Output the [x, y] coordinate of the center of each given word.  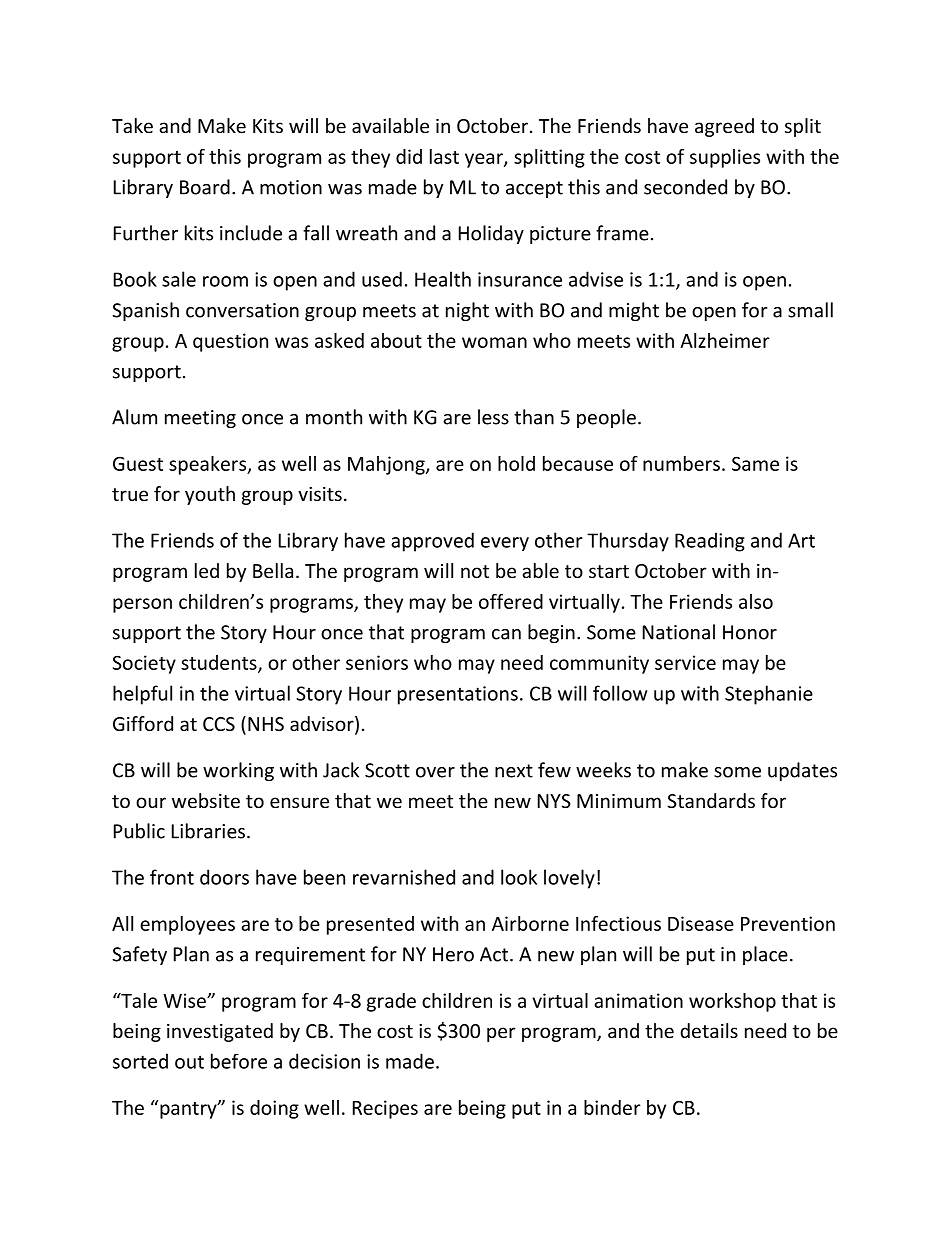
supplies [725, 158]
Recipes [385, 1109]
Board [205, 187]
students [220, 663]
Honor [750, 632]
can [506, 634]
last [444, 156]
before [239, 1061]
